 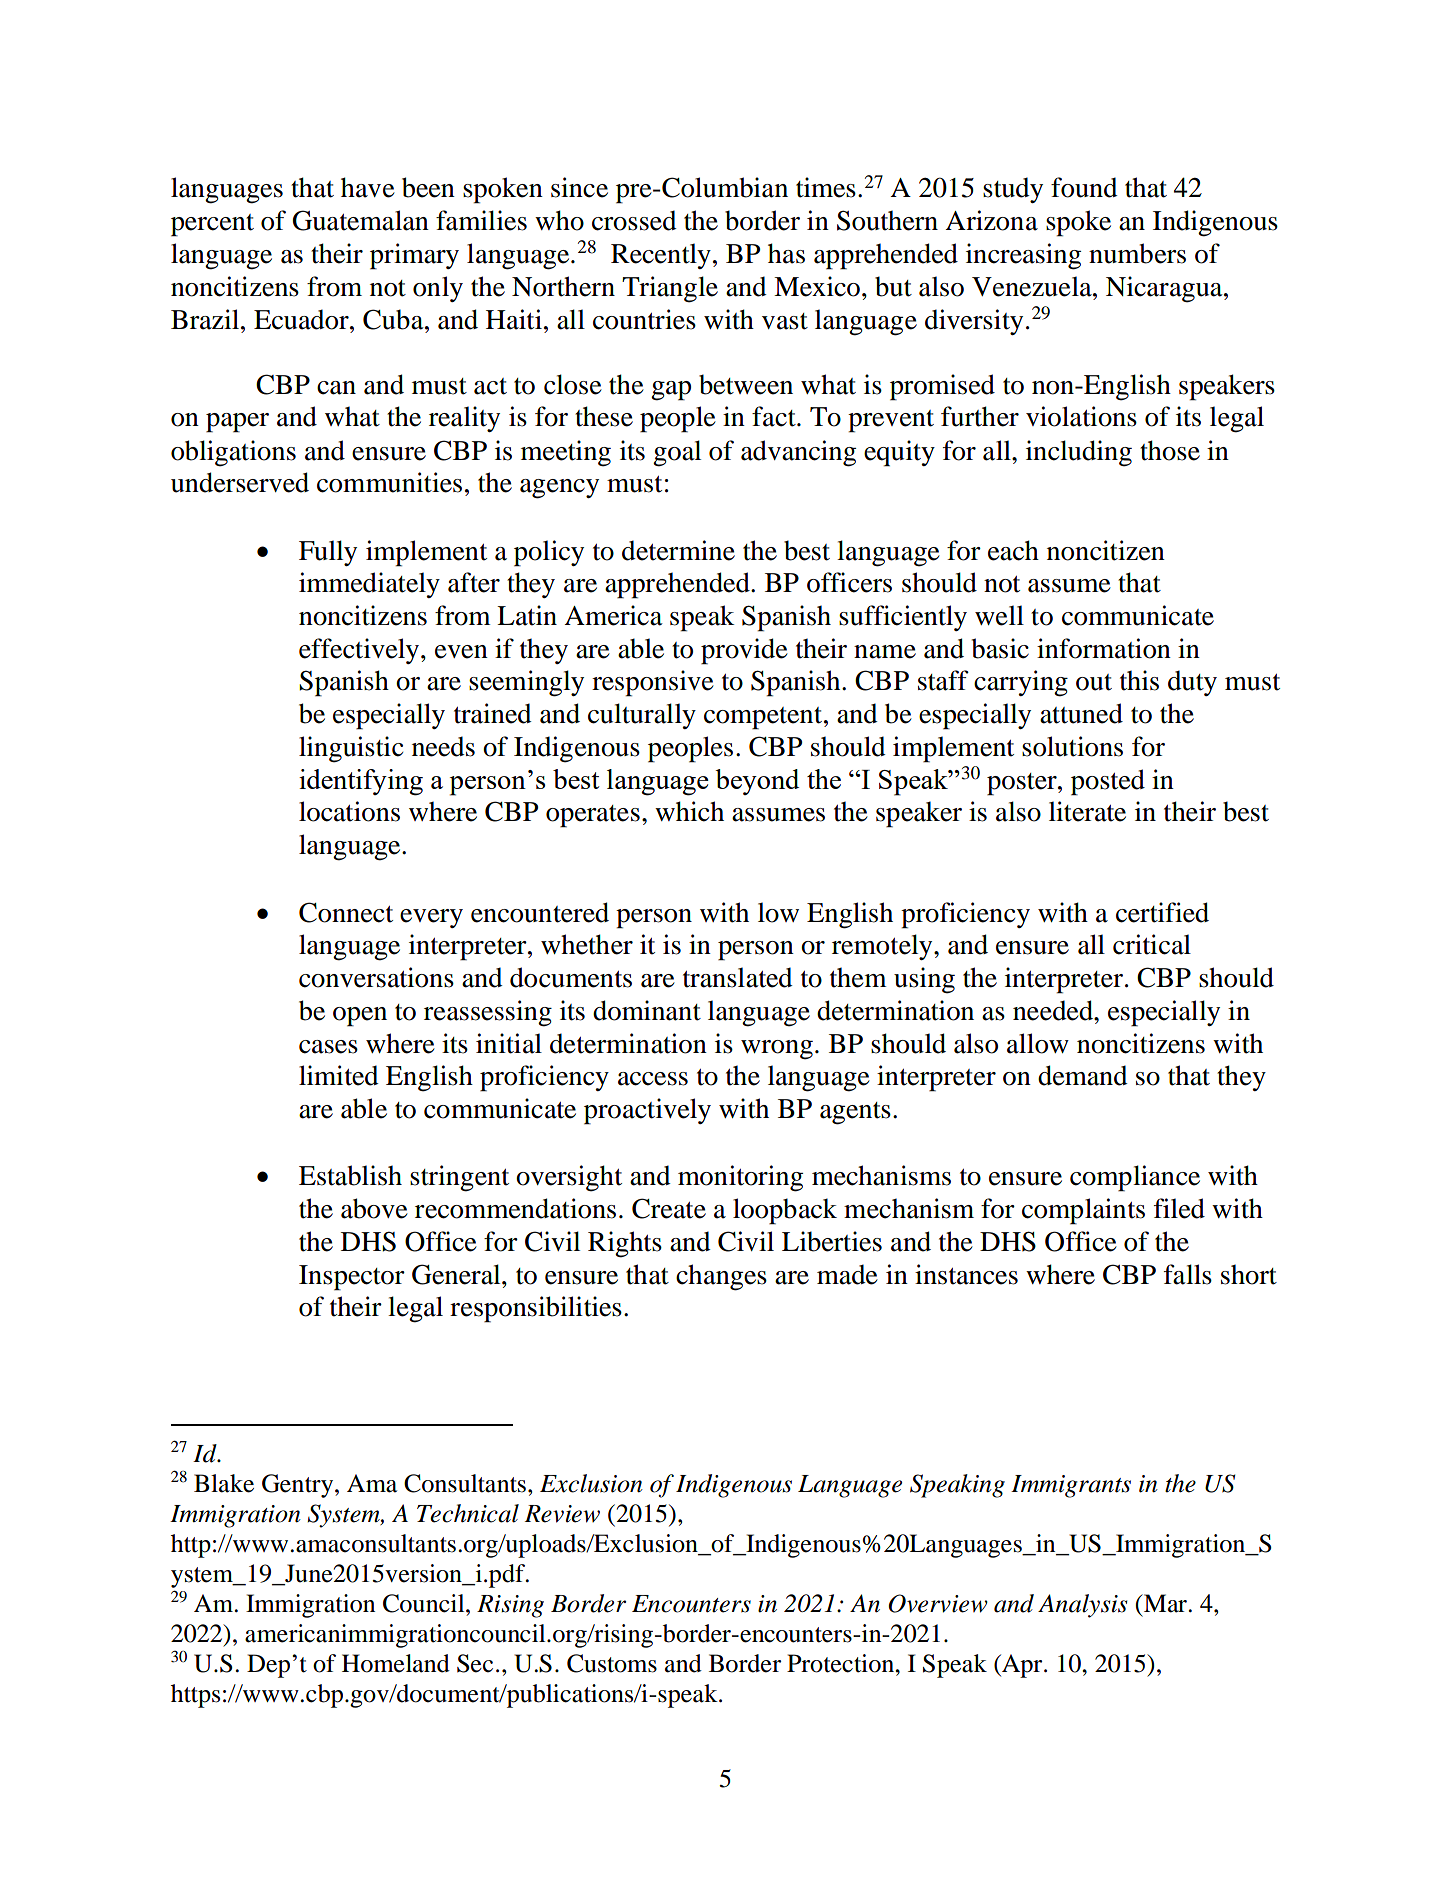 What do you see at coordinates (1152, 944) in the screenshot?
I see `critical` at bounding box center [1152, 944].
